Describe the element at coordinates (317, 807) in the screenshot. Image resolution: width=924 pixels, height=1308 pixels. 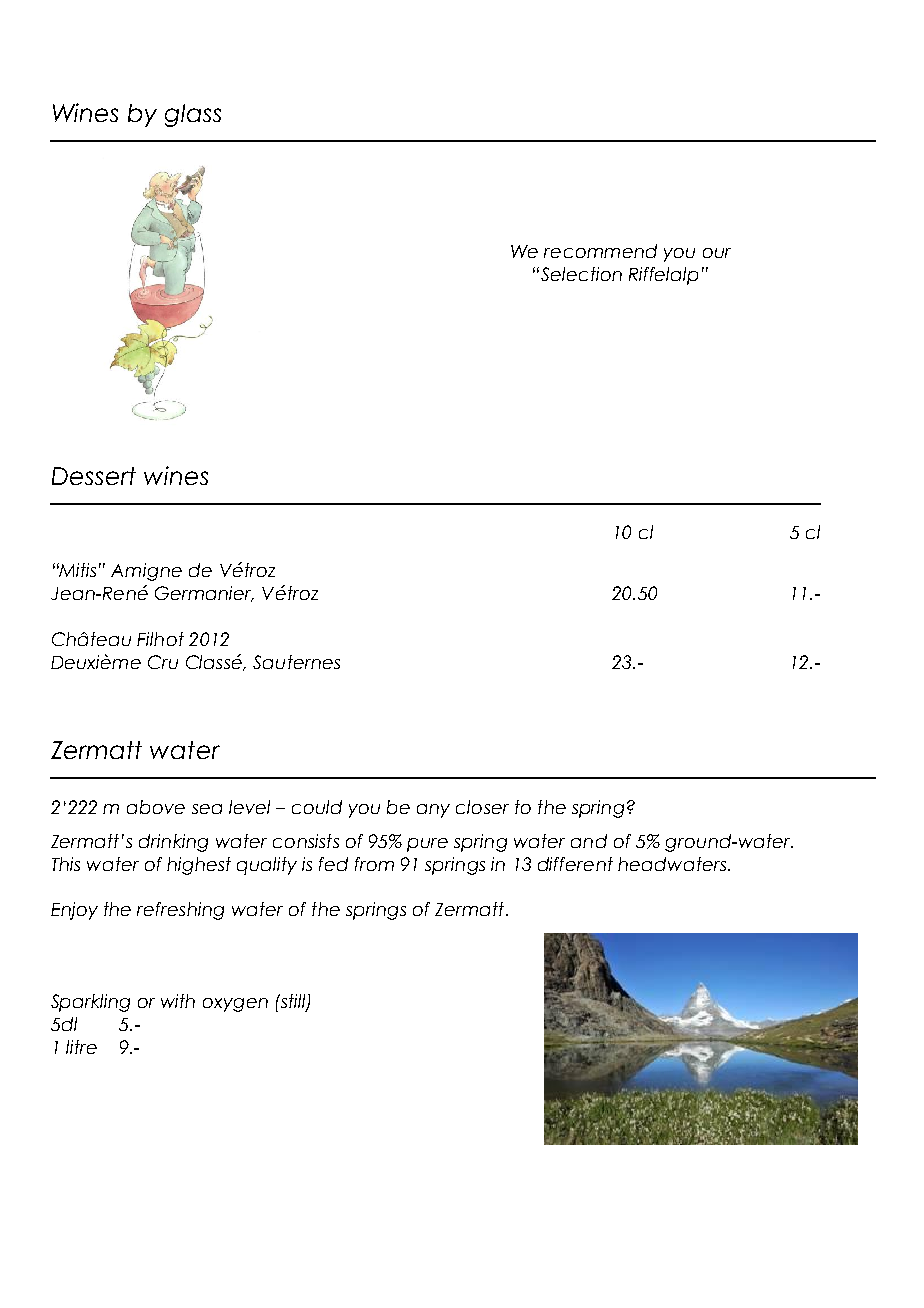
I see `could` at that location.
